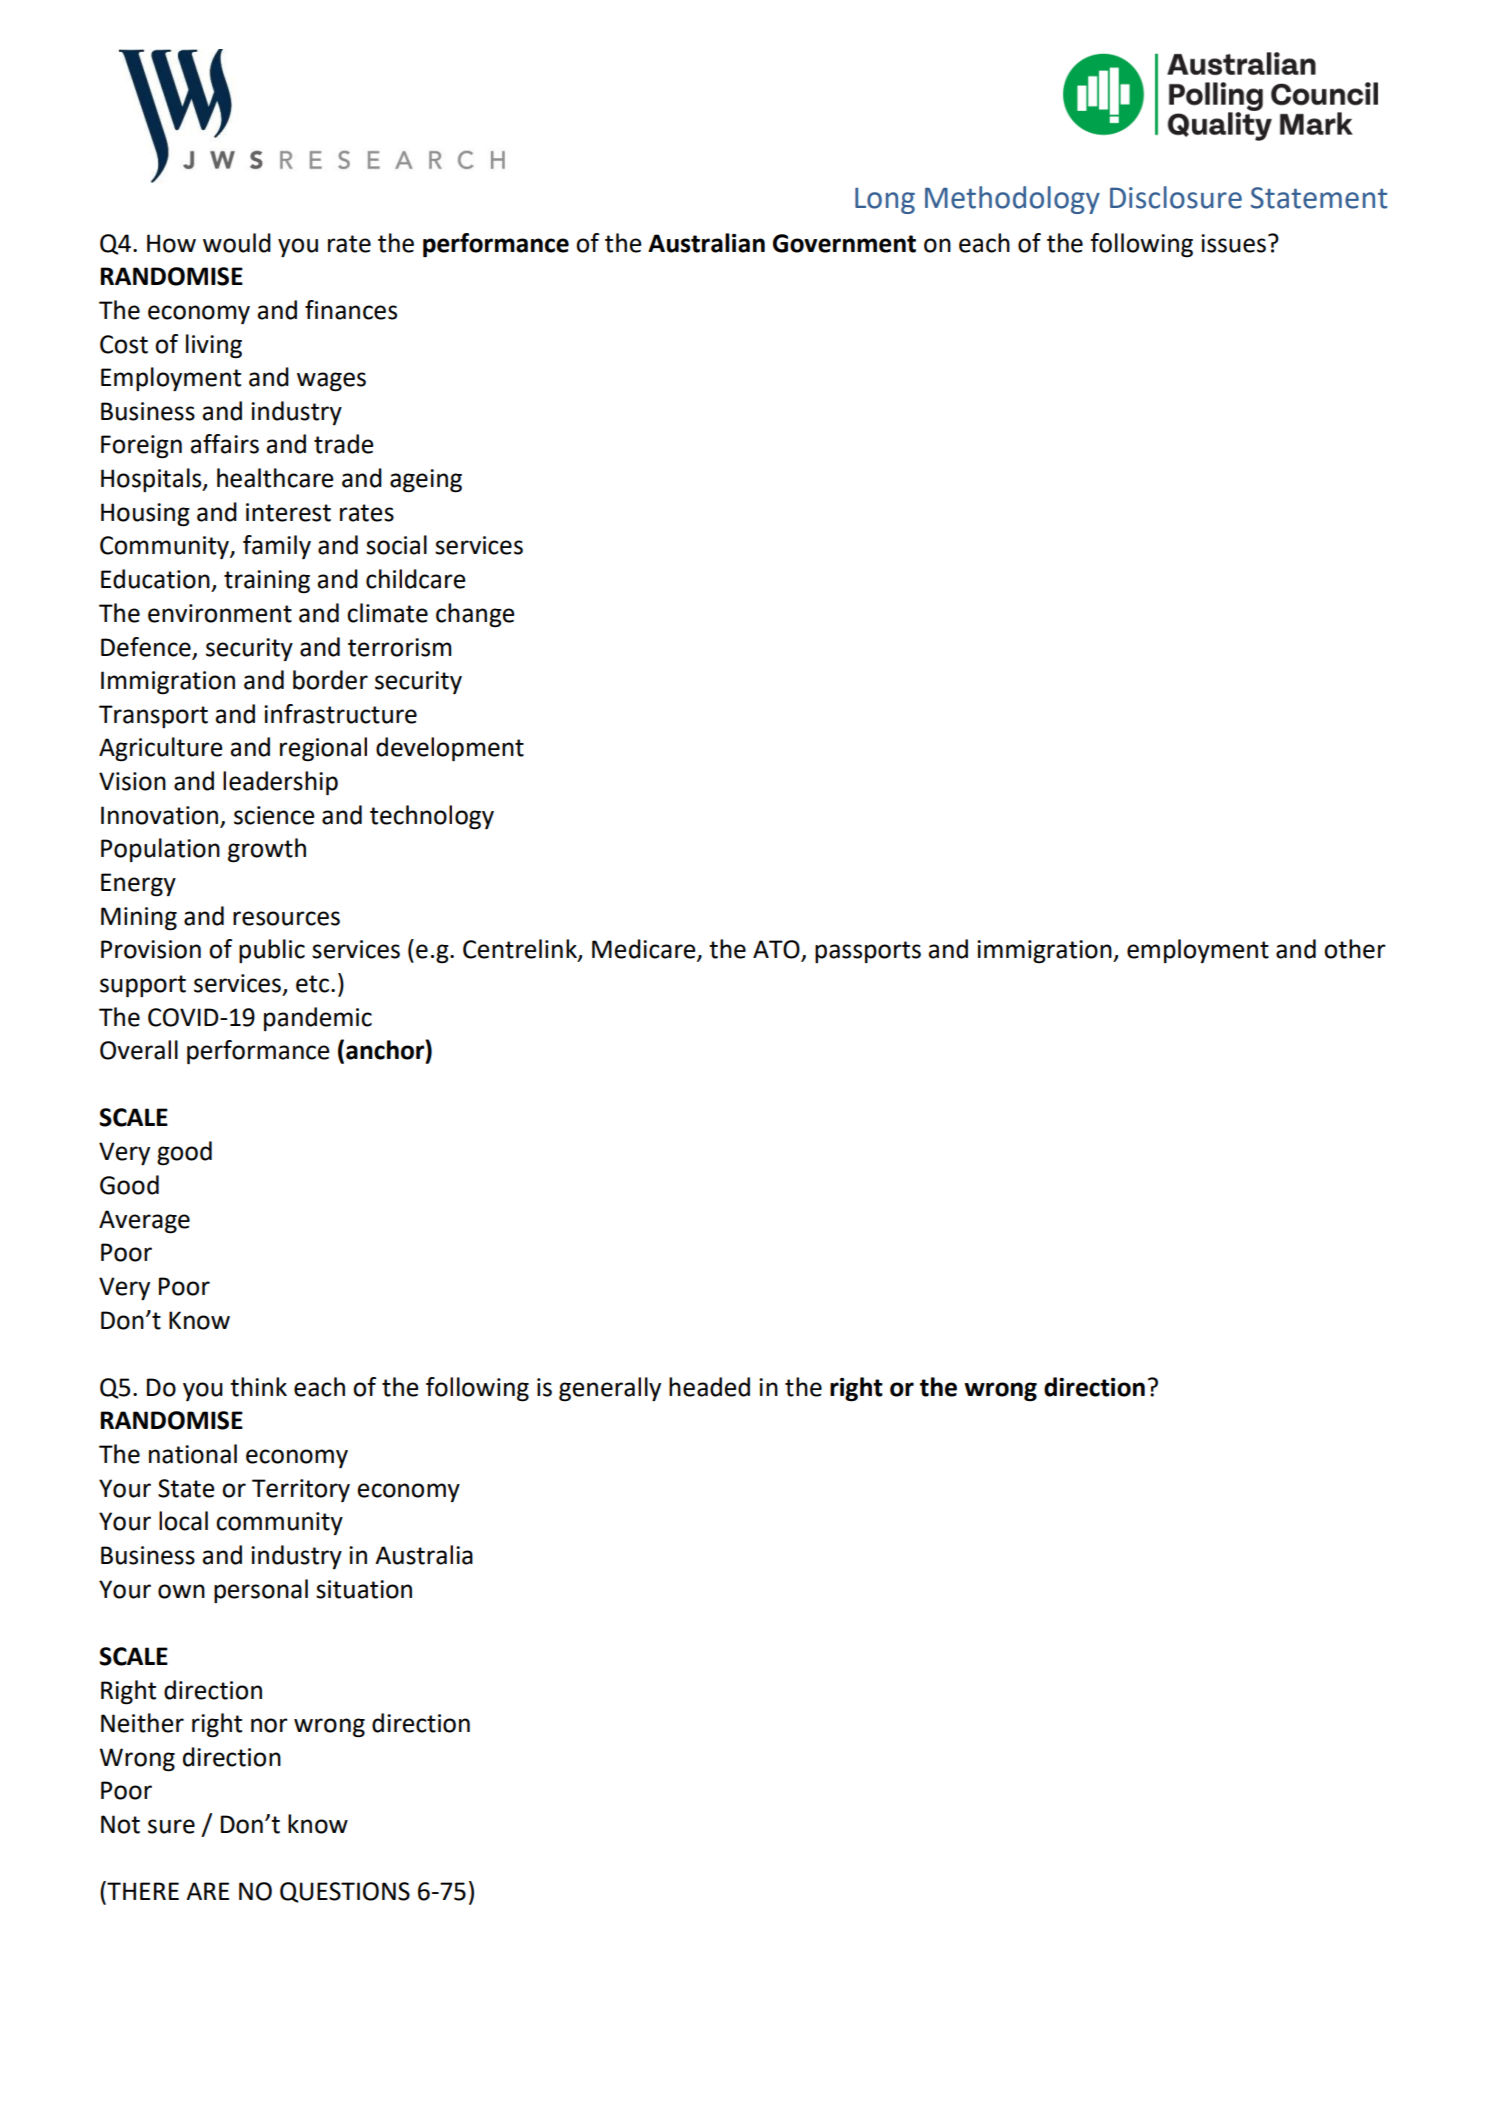 This image has width=1490, height=2111. Describe the element at coordinates (345, 1892) in the image. I see `QUESTIONS` at that location.
